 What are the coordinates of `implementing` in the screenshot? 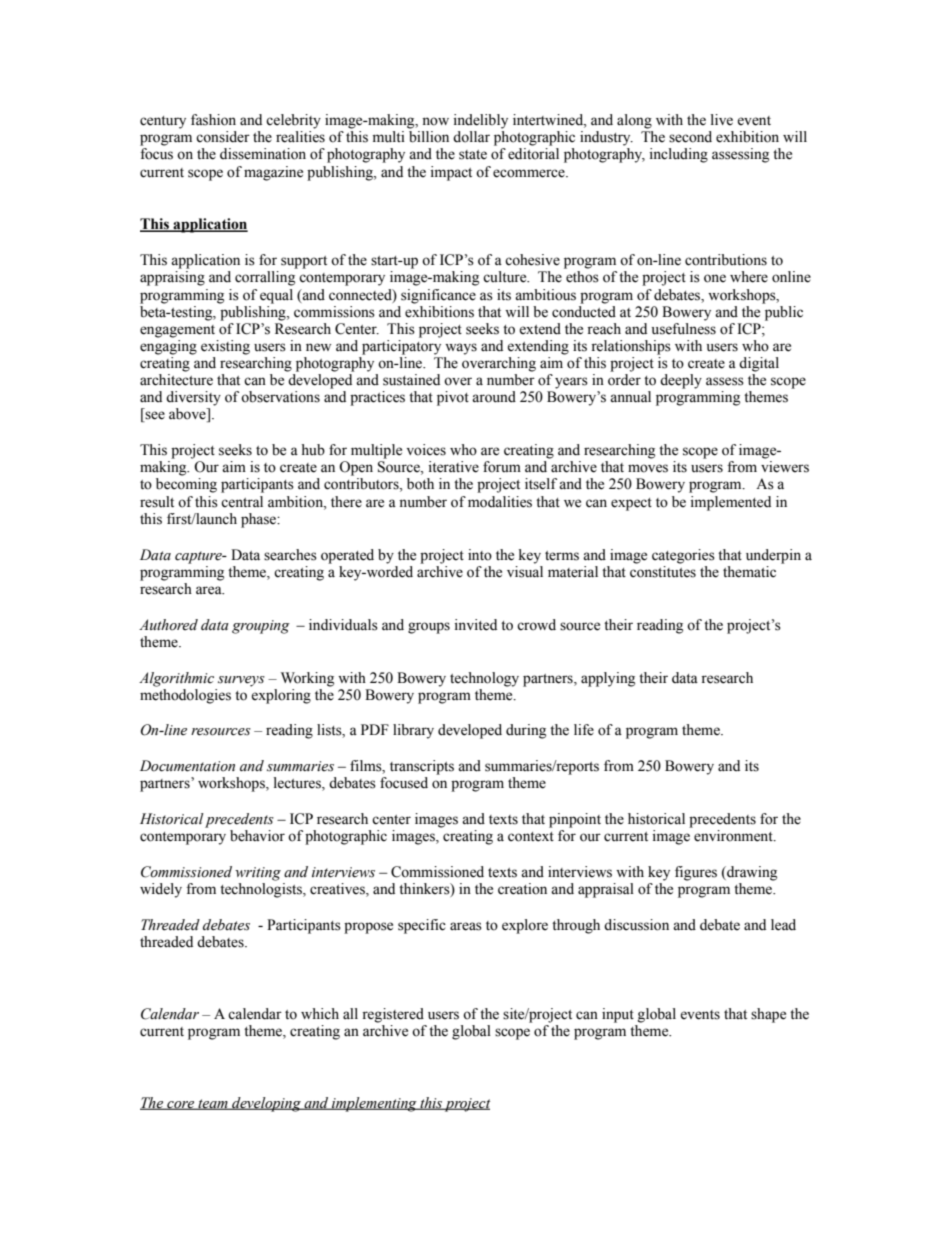 It's located at (374, 1104).
